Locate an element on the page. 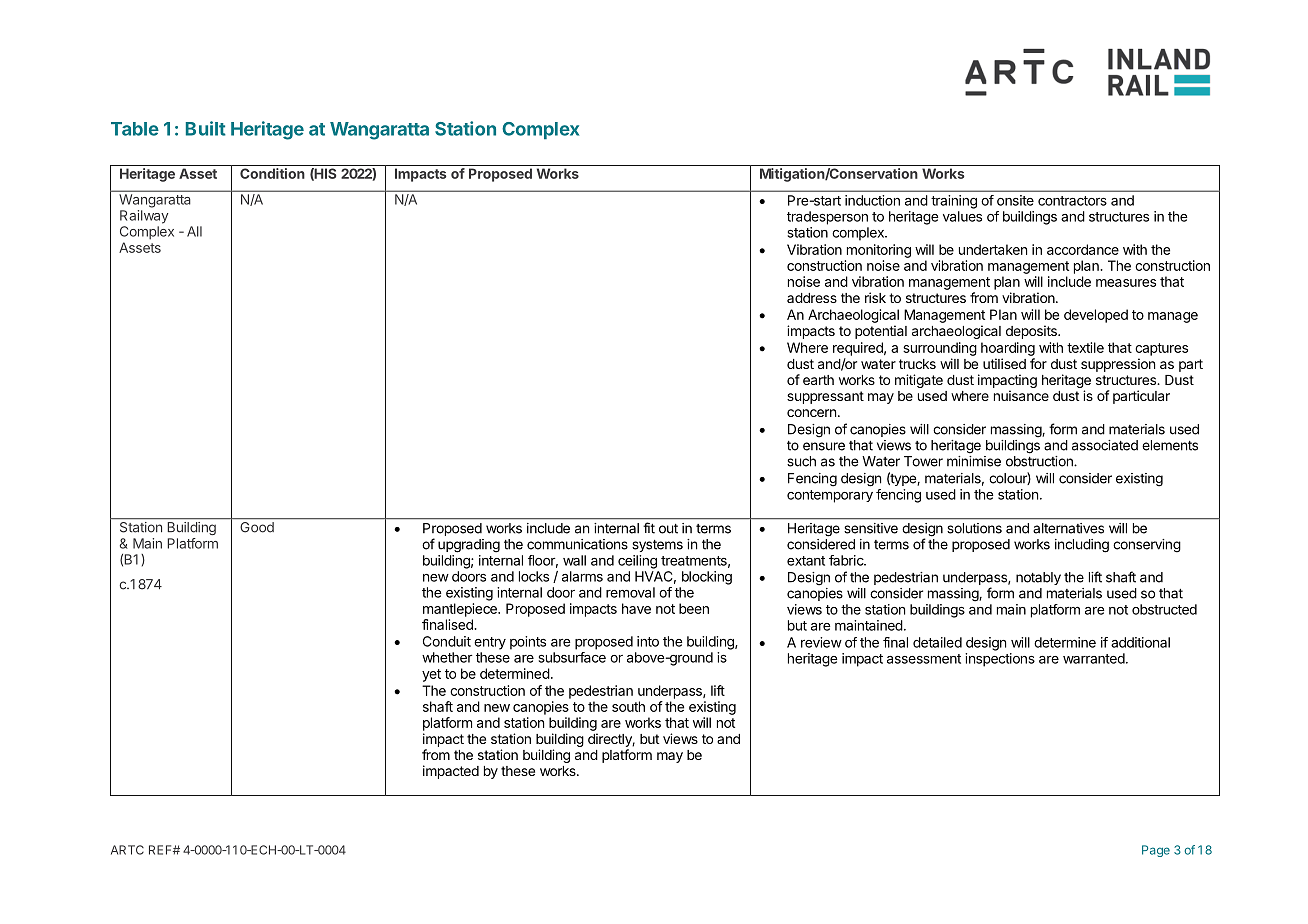 The image size is (1308, 924). notably is located at coordinates (1038, 578).
